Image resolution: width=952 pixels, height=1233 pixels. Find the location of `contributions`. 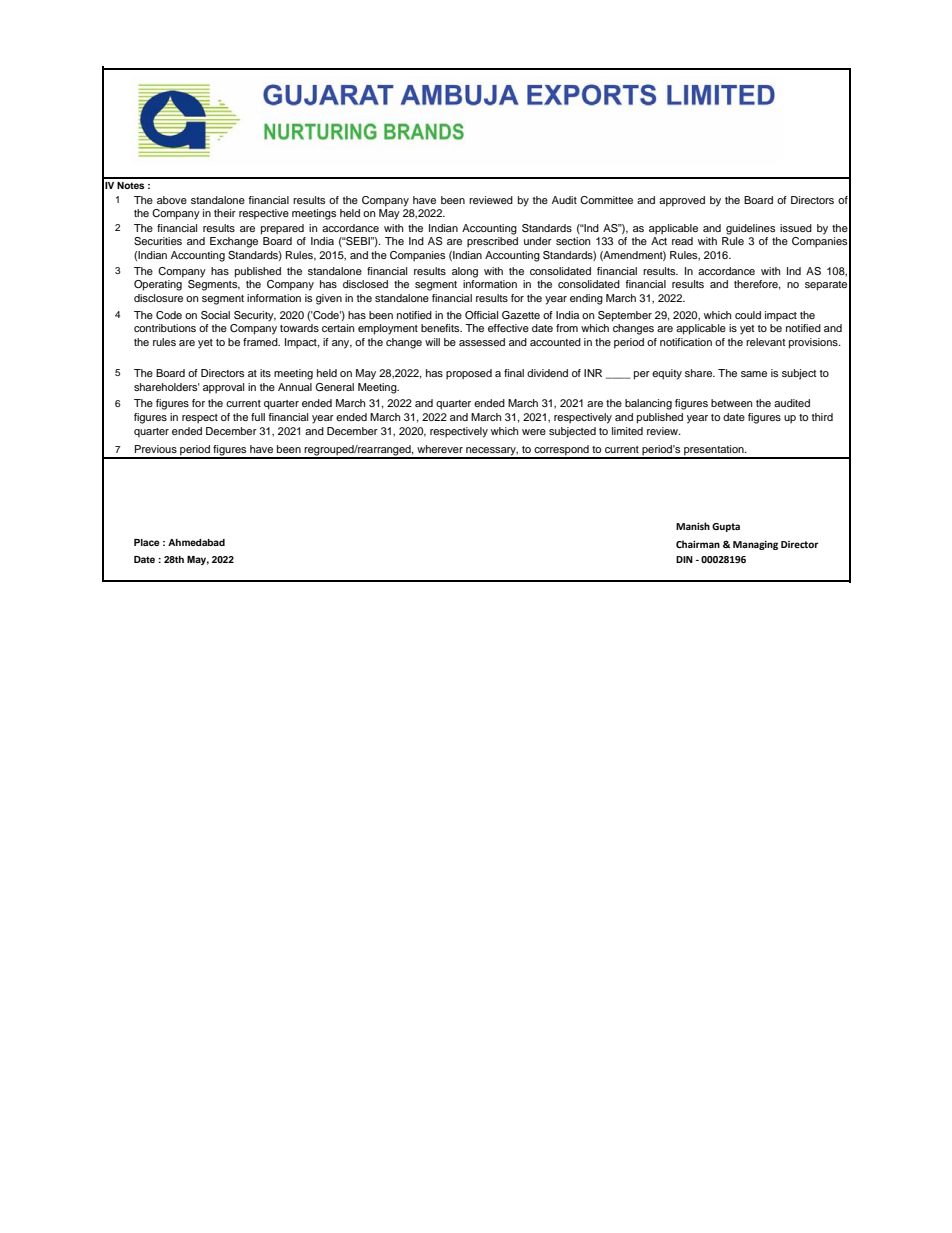

contributions is located at coordinates (165, 328).
